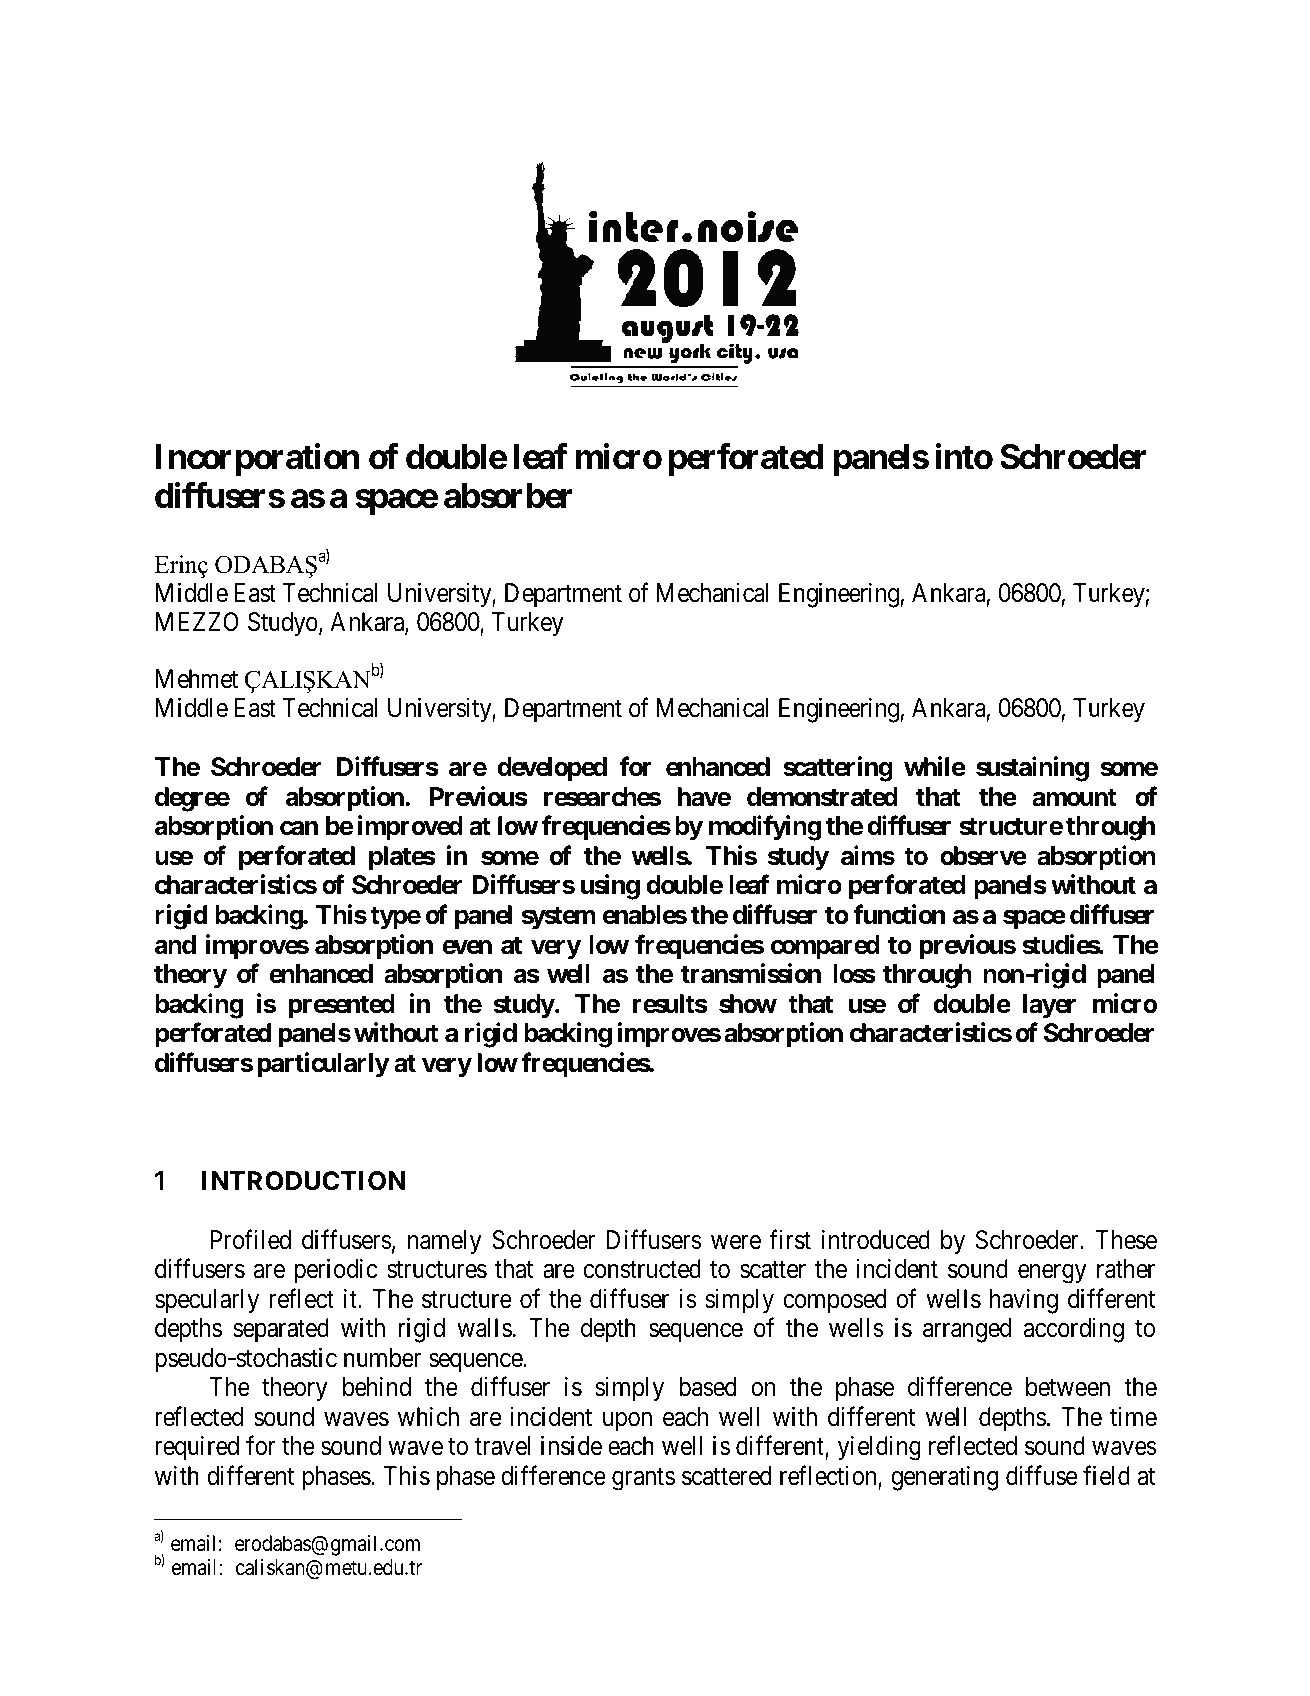 The image size is (1310, 1696). Describe the element at coordinates (751, 973) in the page. I see `transmission` at that location.
